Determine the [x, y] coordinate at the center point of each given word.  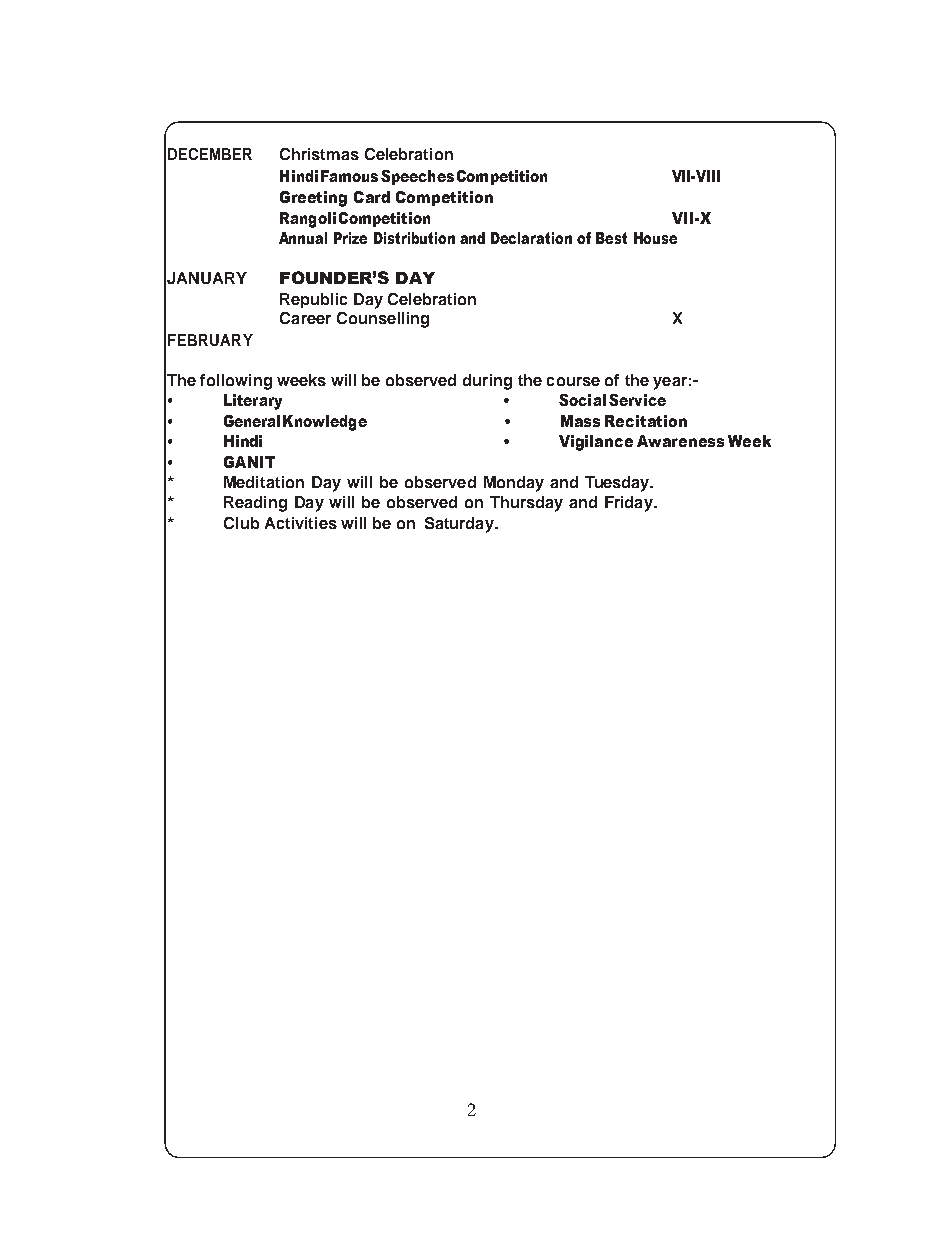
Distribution [414, 238]
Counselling [383, 320]
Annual [303, 238]
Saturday [460, 525]
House [655, 238]
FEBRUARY [210, 340]
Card [372, 197]
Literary [253, 402]
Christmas [319, 154]
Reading [255, 504]
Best [611, 238]
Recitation [646, 421]
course [573, 381]
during [487, 382]
